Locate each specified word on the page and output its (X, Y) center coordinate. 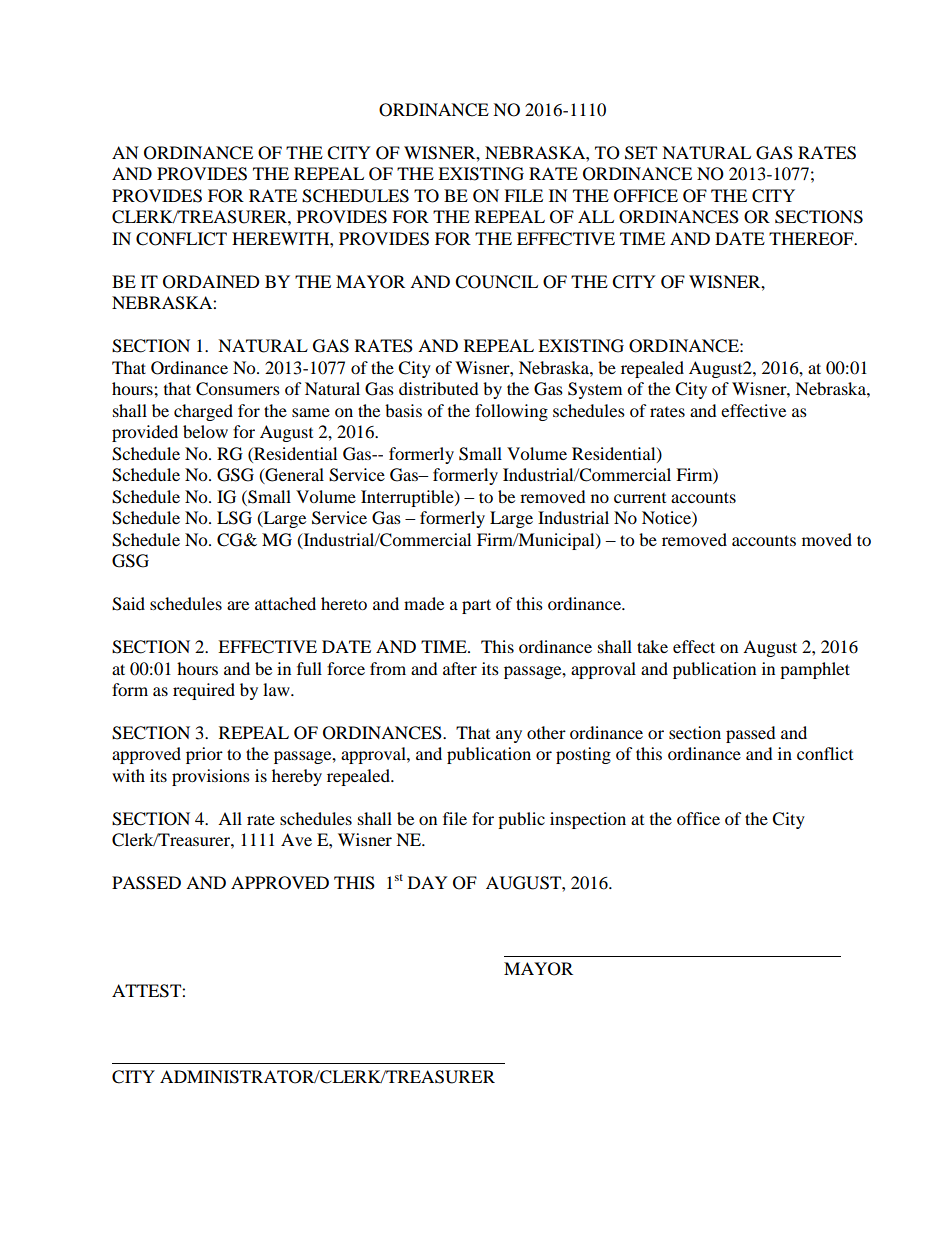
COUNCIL (496, 282)
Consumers (238, 389)
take (652, 646)
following (511, 412)
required (204, 691)
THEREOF (812, 239)
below (205, 431)
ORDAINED (211, 282)
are (238, 605)
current (640, 498)
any (509, 736)
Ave (296, 839)
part (476, 606)
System (595, 390)
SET (641, 153)
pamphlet (815, 670)
